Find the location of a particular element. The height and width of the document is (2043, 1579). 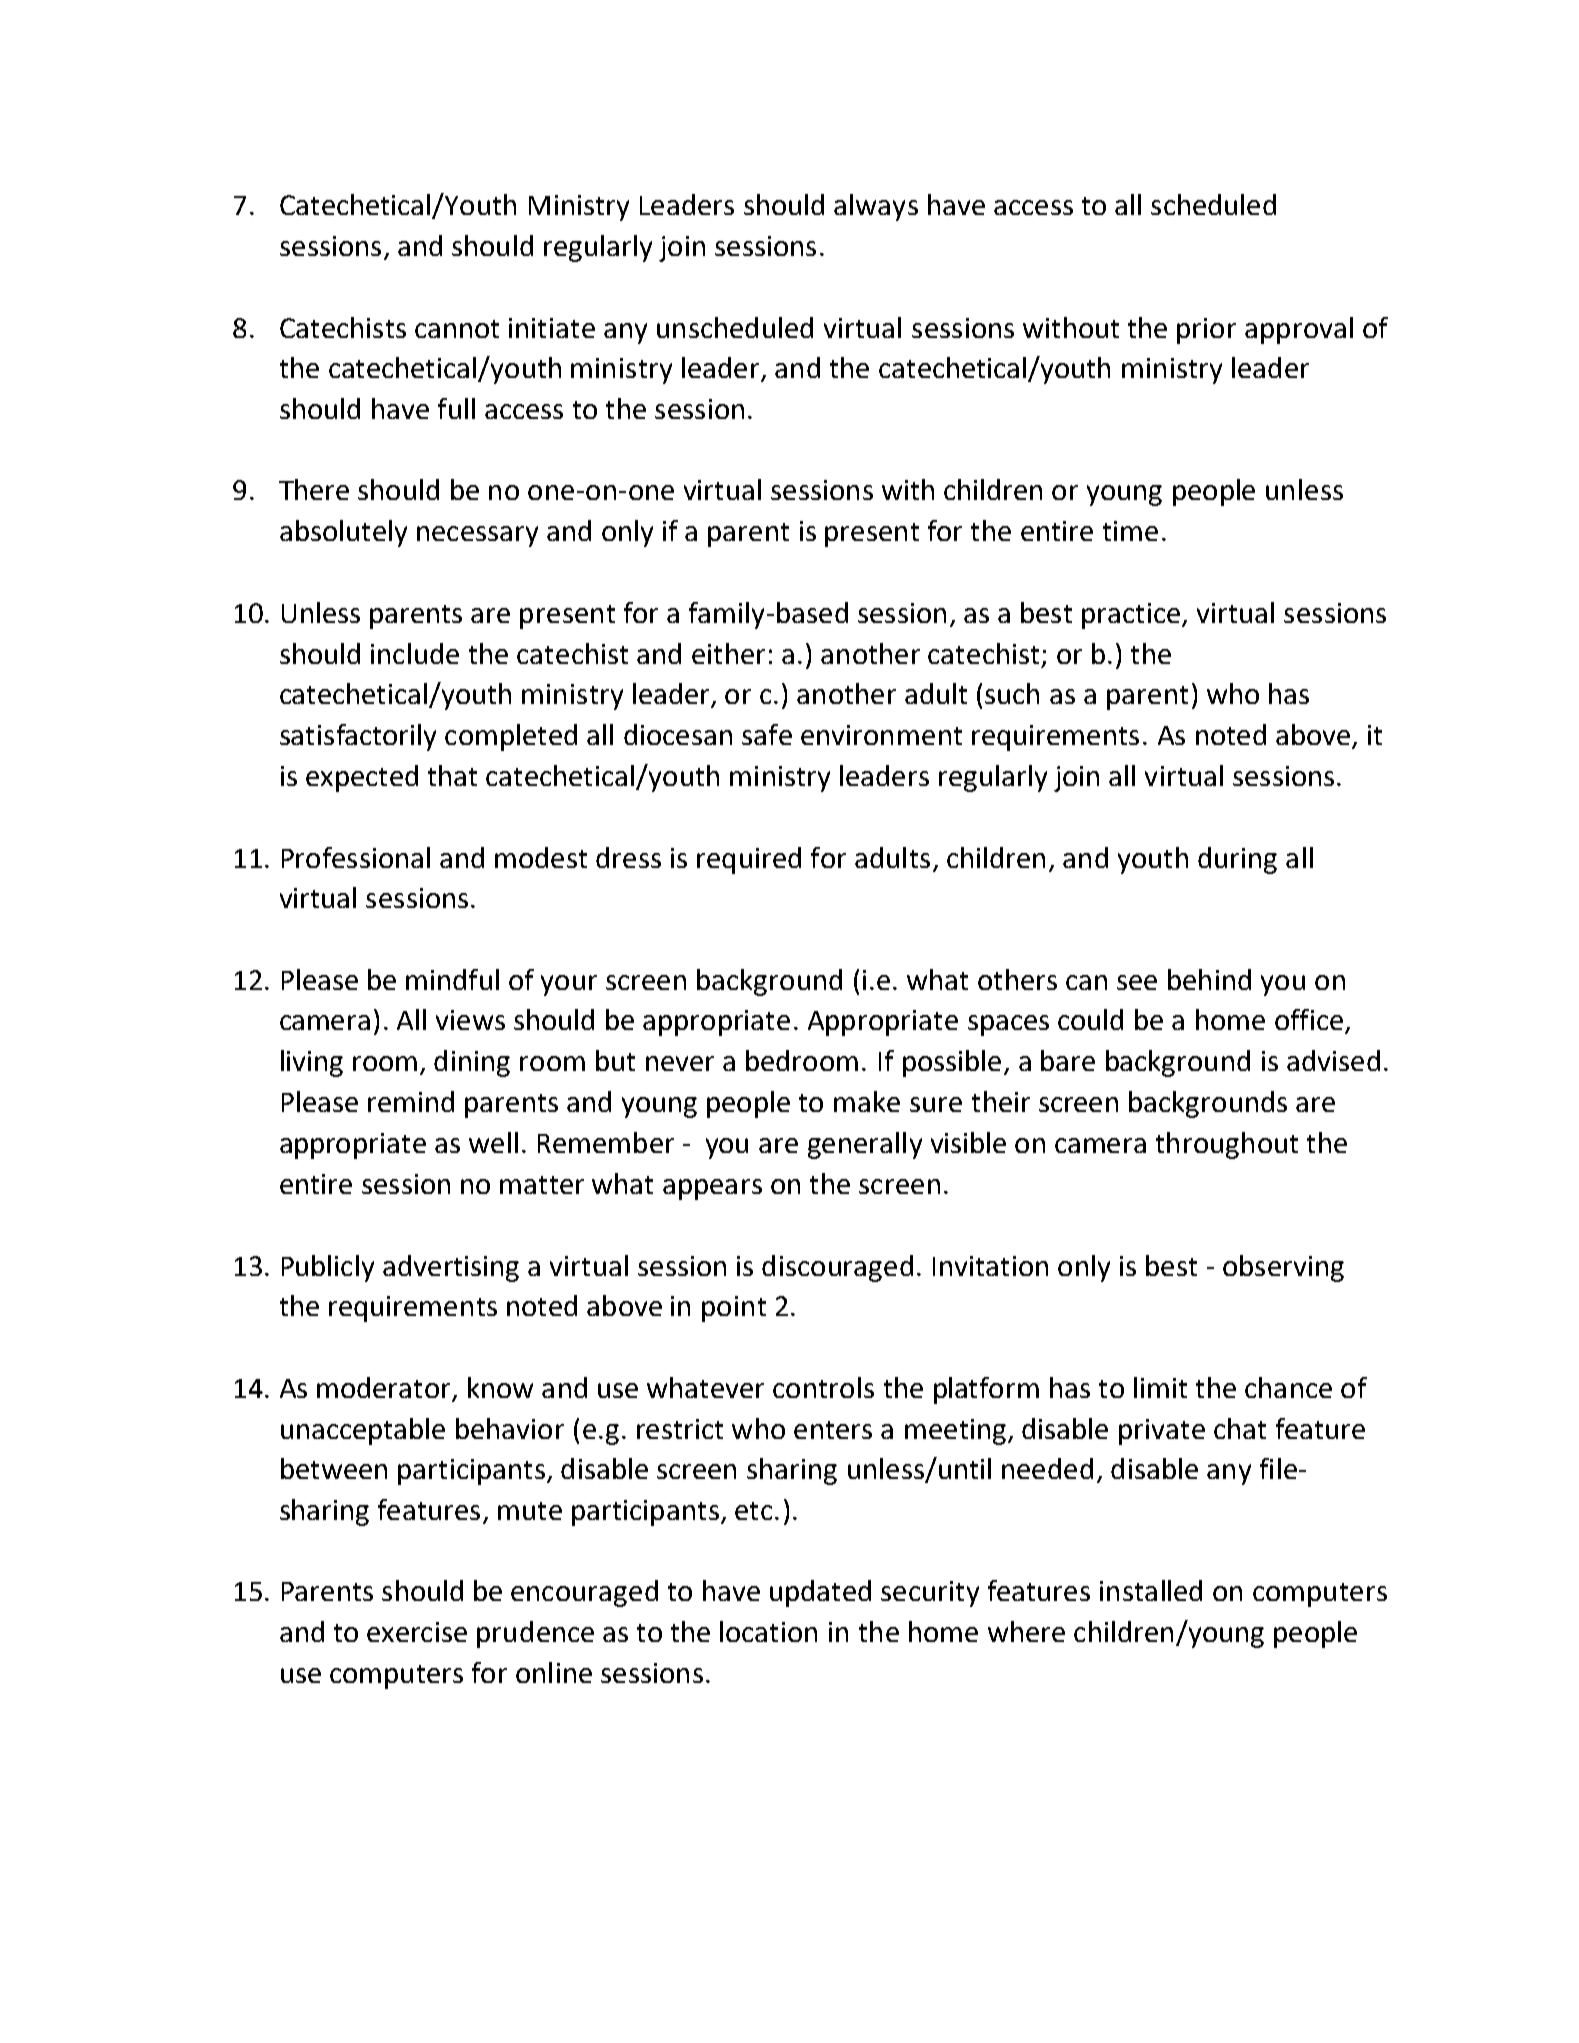

discouraged is located at coordinates (837, 1268).
